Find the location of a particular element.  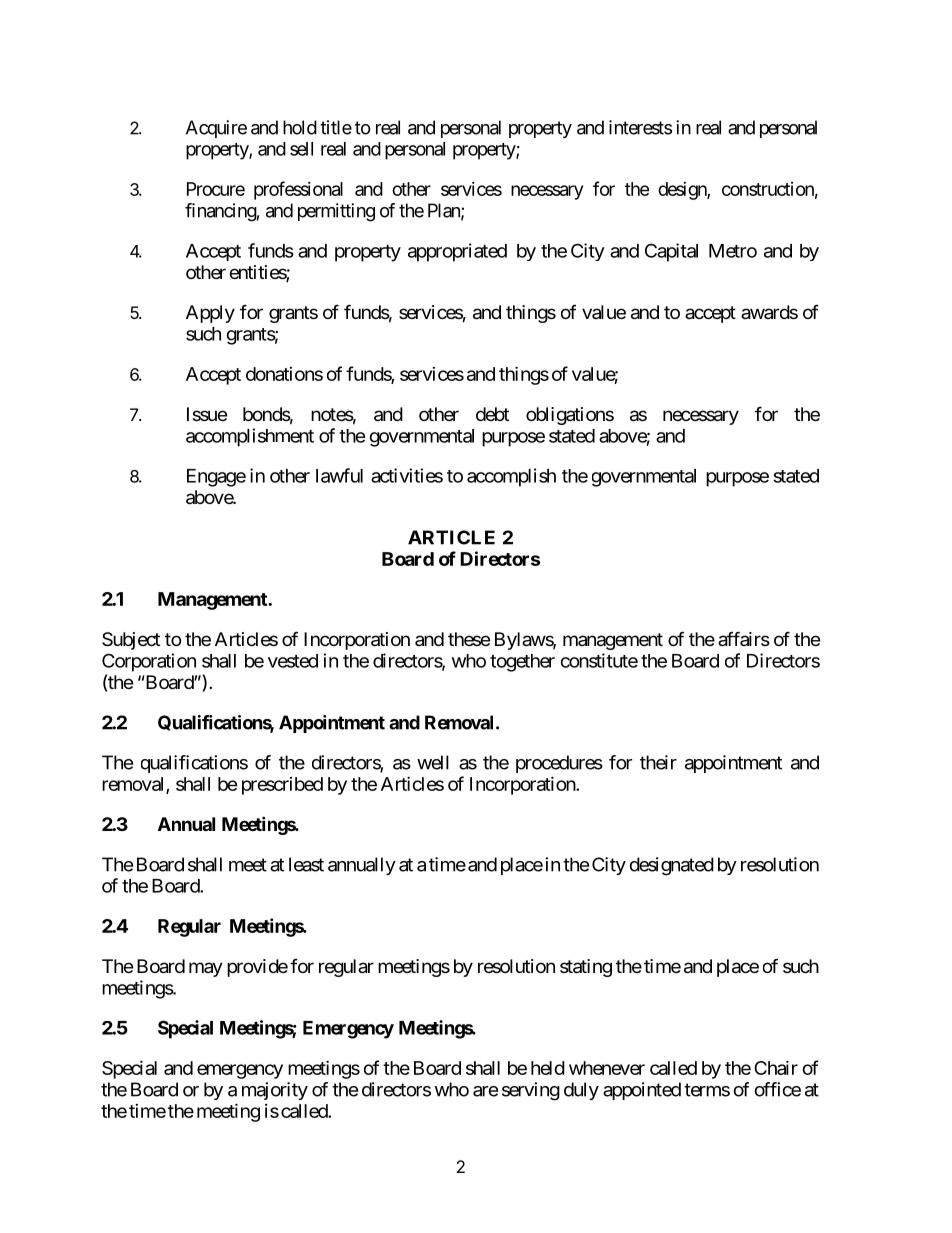

together is located at coordinates (522, 663).
